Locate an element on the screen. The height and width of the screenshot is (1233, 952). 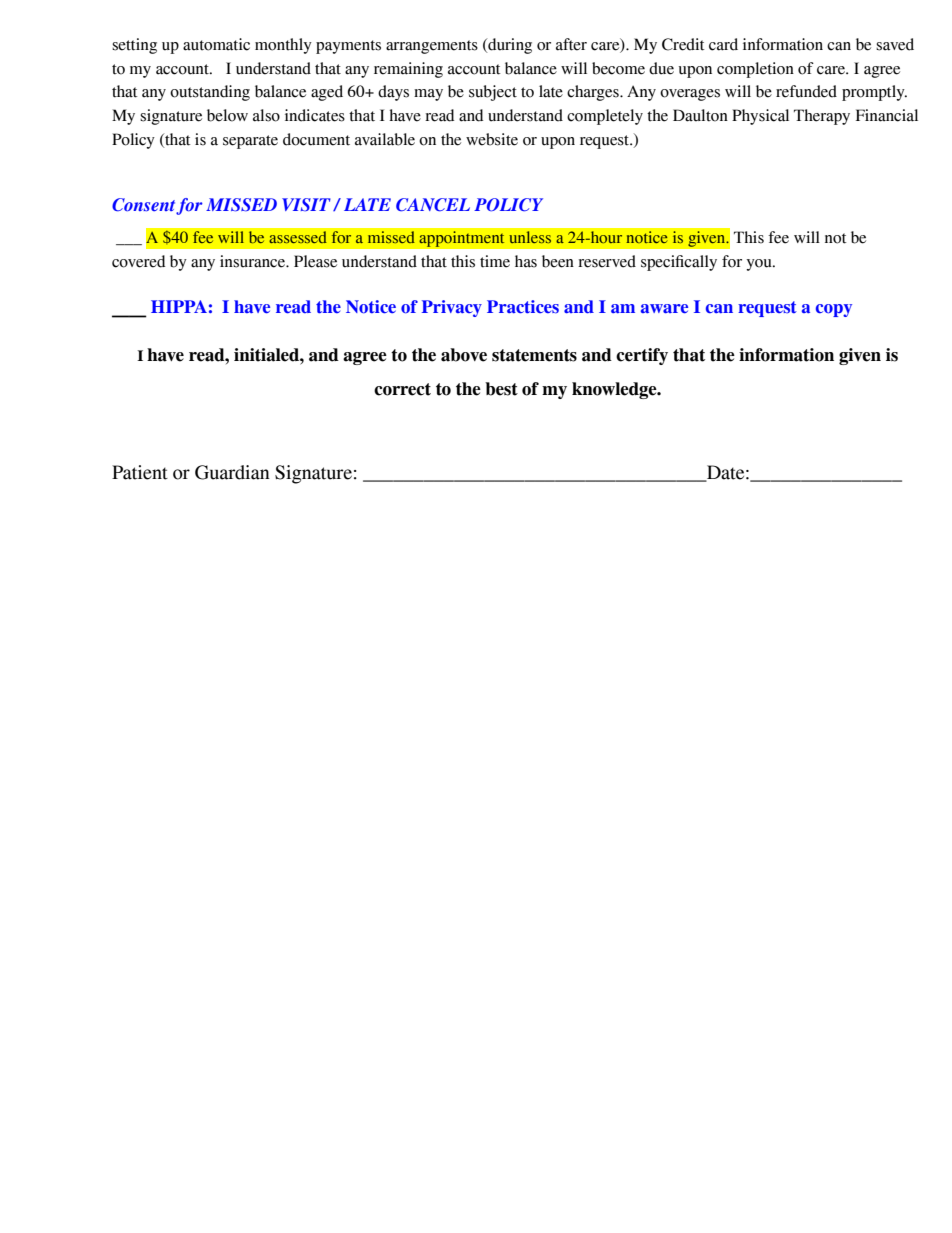
has is located at coordinates (526, 261).
